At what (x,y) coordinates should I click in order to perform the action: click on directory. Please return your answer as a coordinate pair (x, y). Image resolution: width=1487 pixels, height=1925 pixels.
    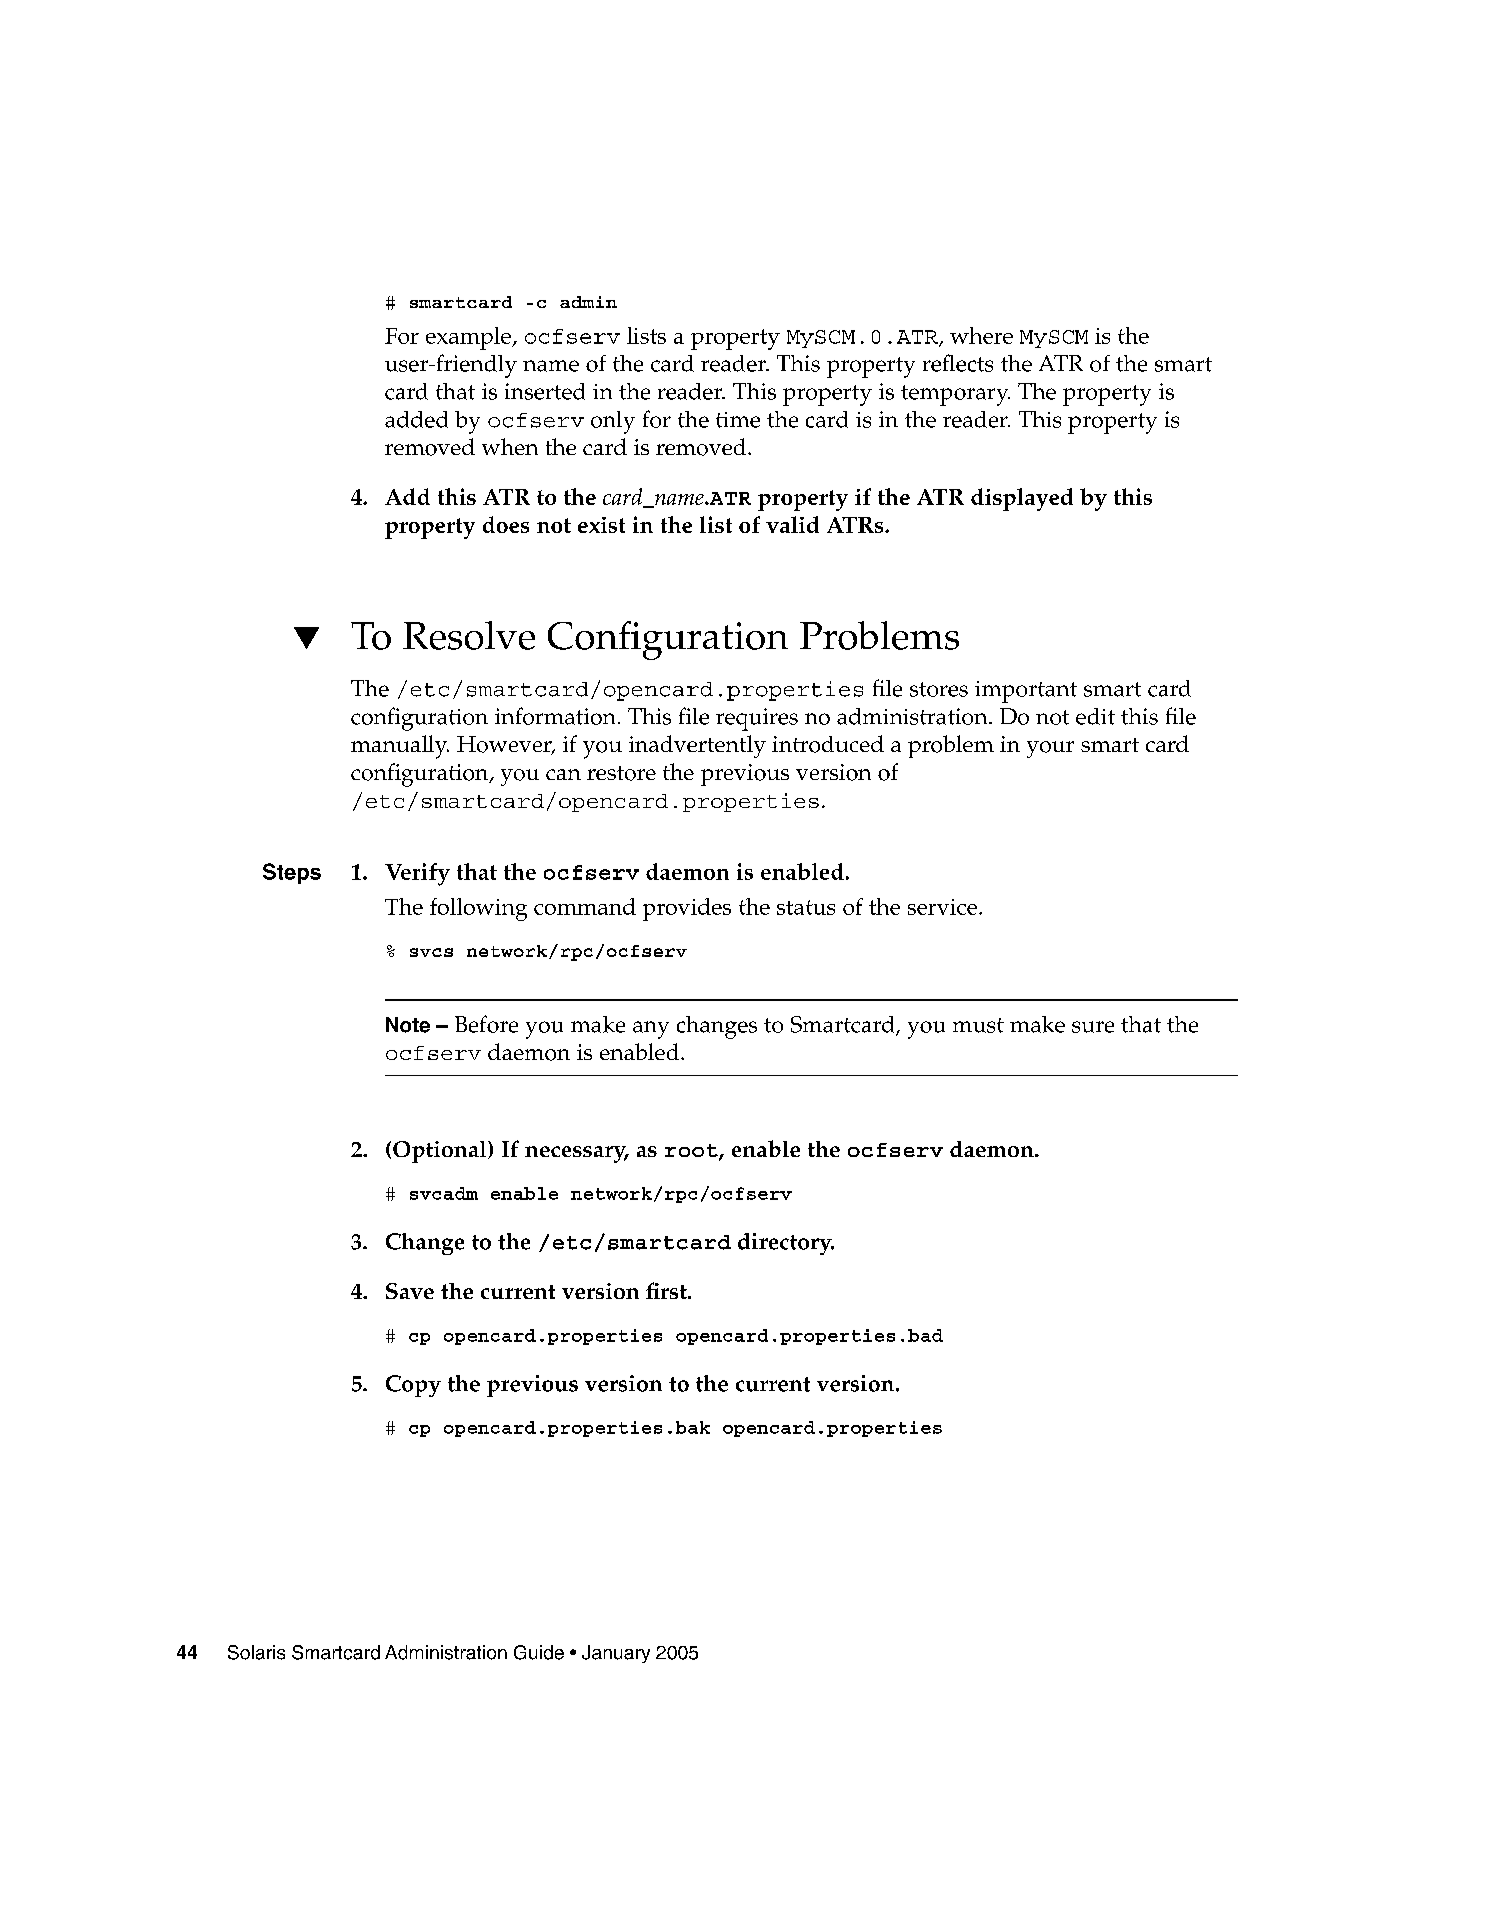
    Looking at the image, I should click on (786, 1244).
